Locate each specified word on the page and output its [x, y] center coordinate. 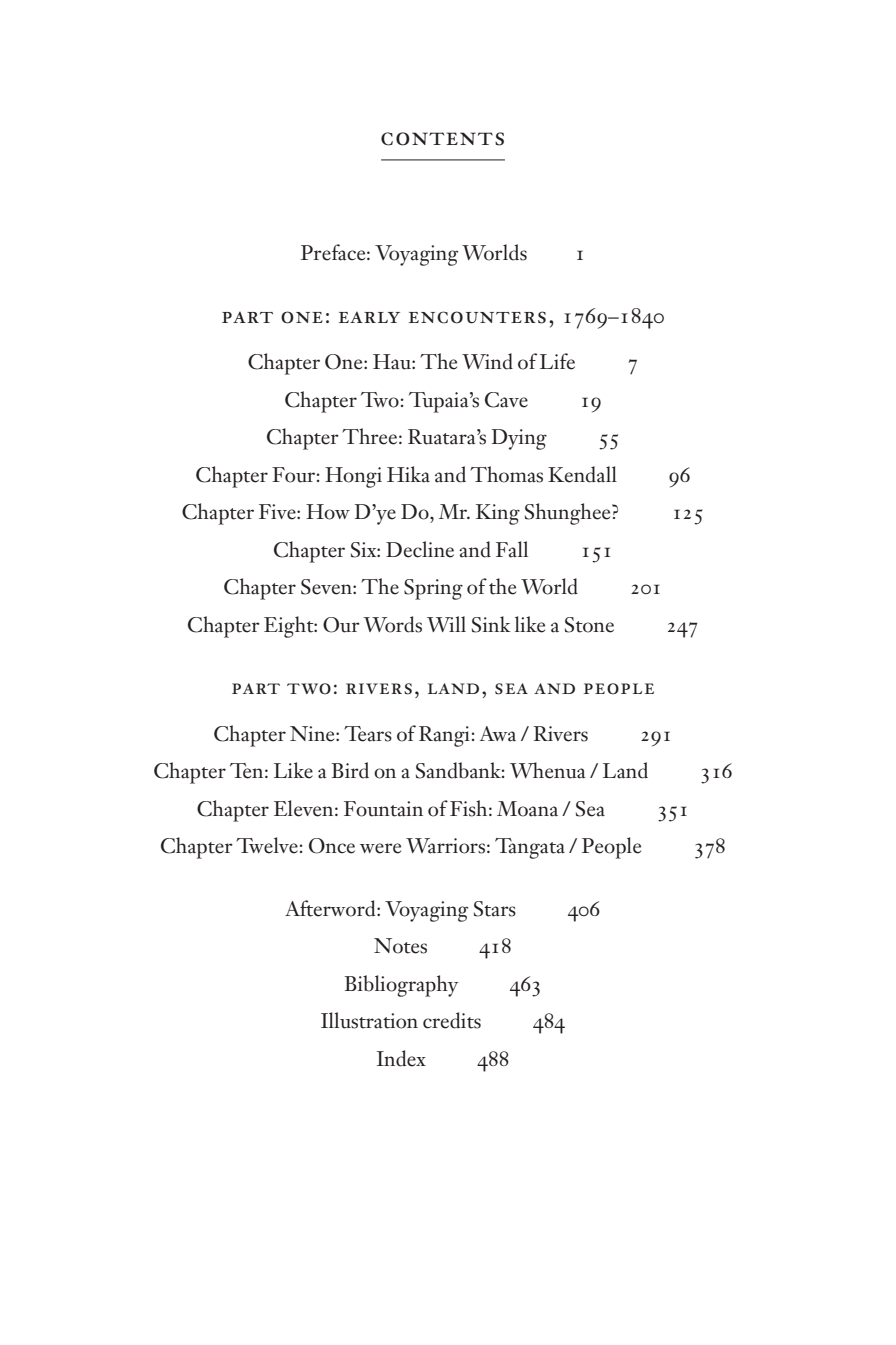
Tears [368, 734]
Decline [420, 549]
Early [369, 317]
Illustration [369, 1020]
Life [557, 361]
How [328, 512]
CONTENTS [442, 139]
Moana [527, 809]
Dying [519, 439]
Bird [350, 770]
